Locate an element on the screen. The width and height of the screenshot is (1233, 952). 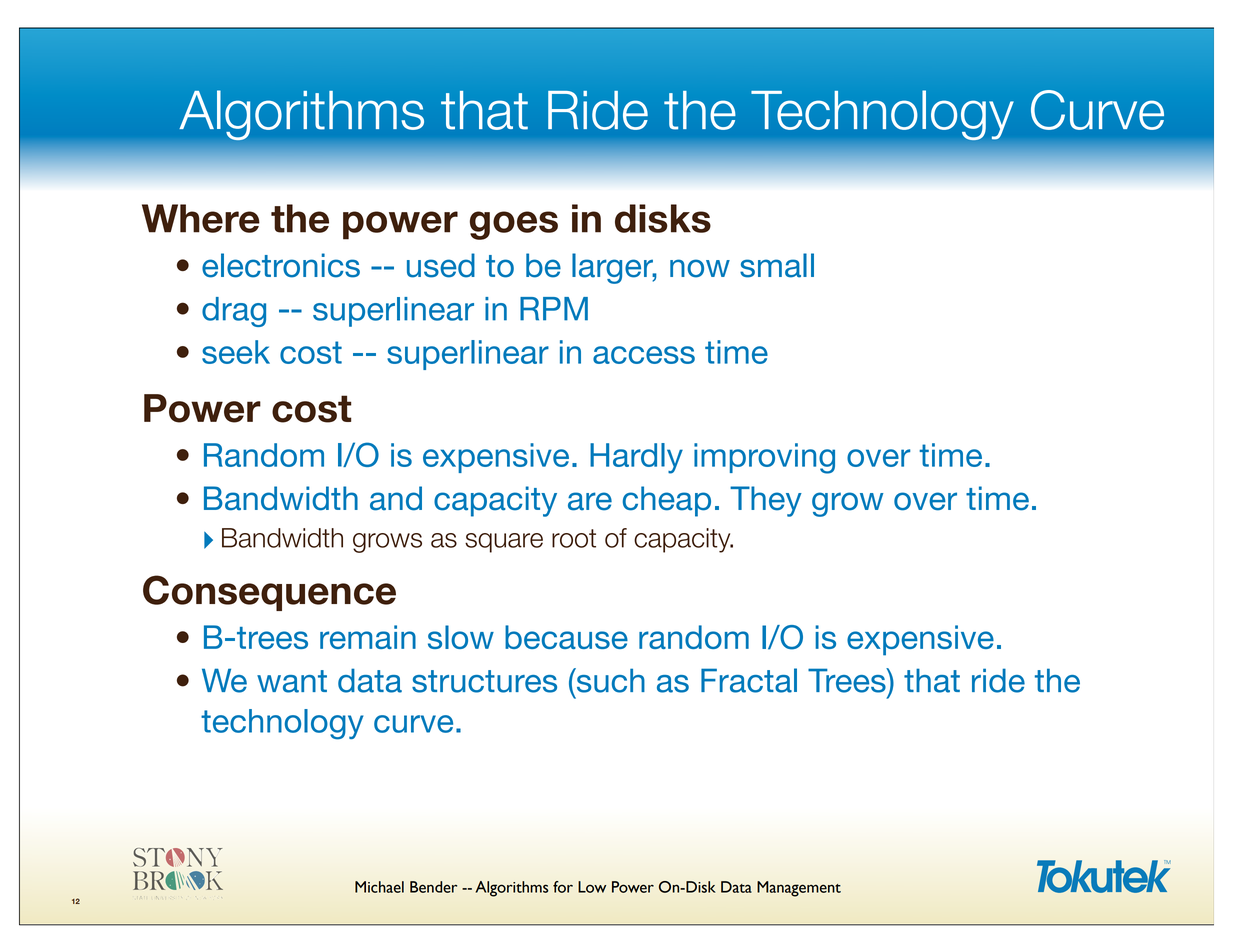
for is located at coordinates (563, 887).
